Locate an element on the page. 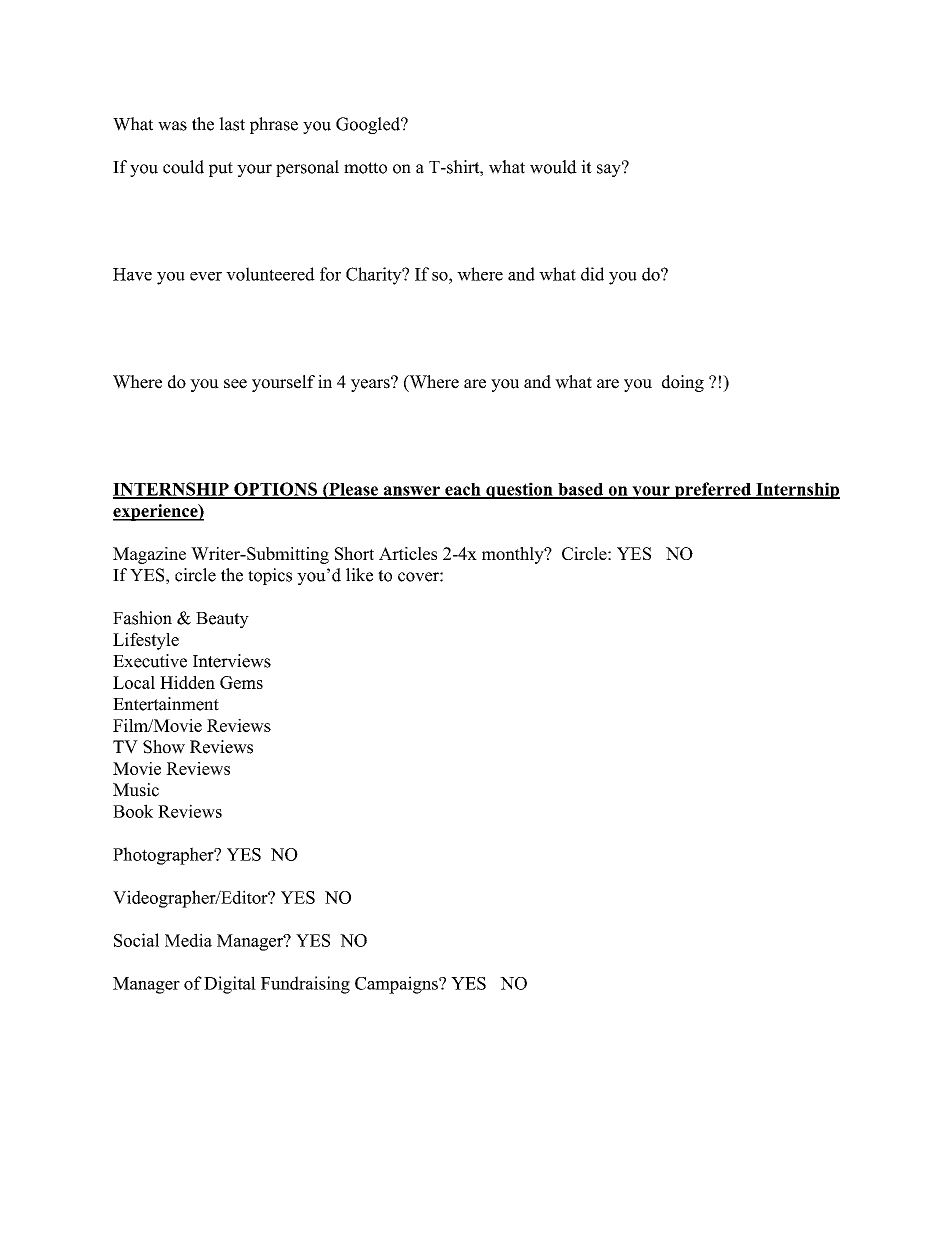 The height and width of the document is (1233, 952). Articles is located at coordinates (408, 553).
